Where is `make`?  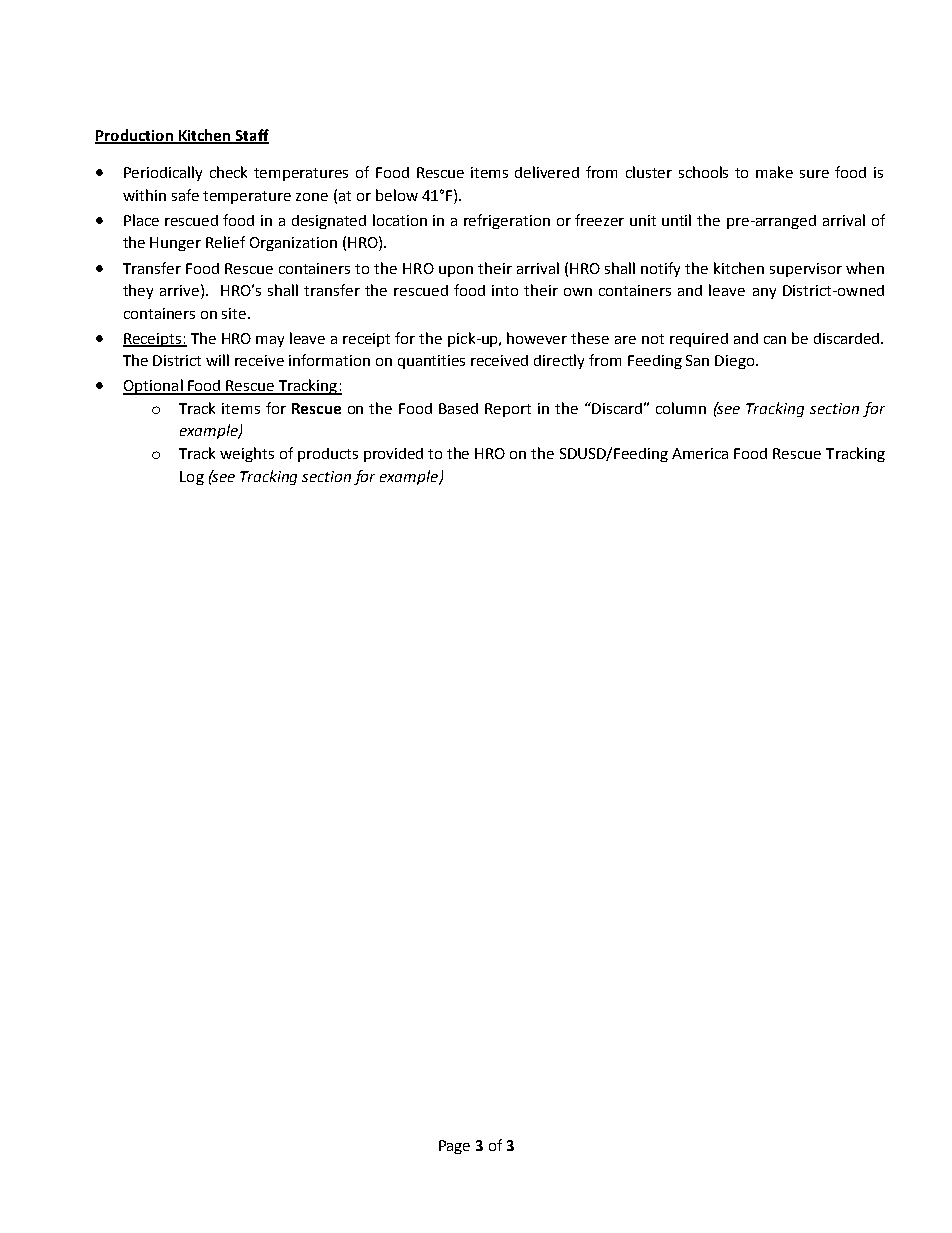 make is located at coordinates (774, 172).
